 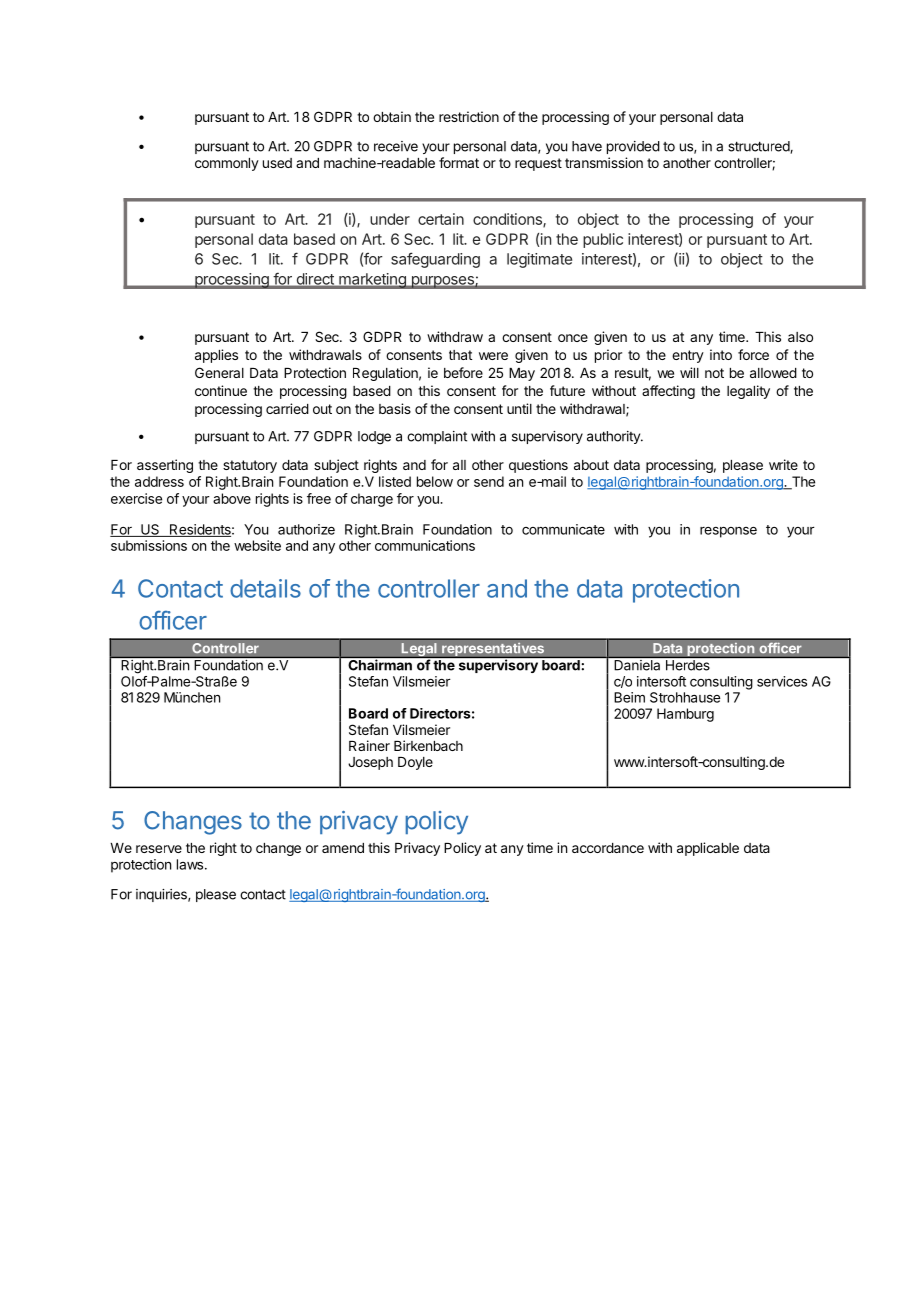 I want to click on into, so click(x=721, y=354).
